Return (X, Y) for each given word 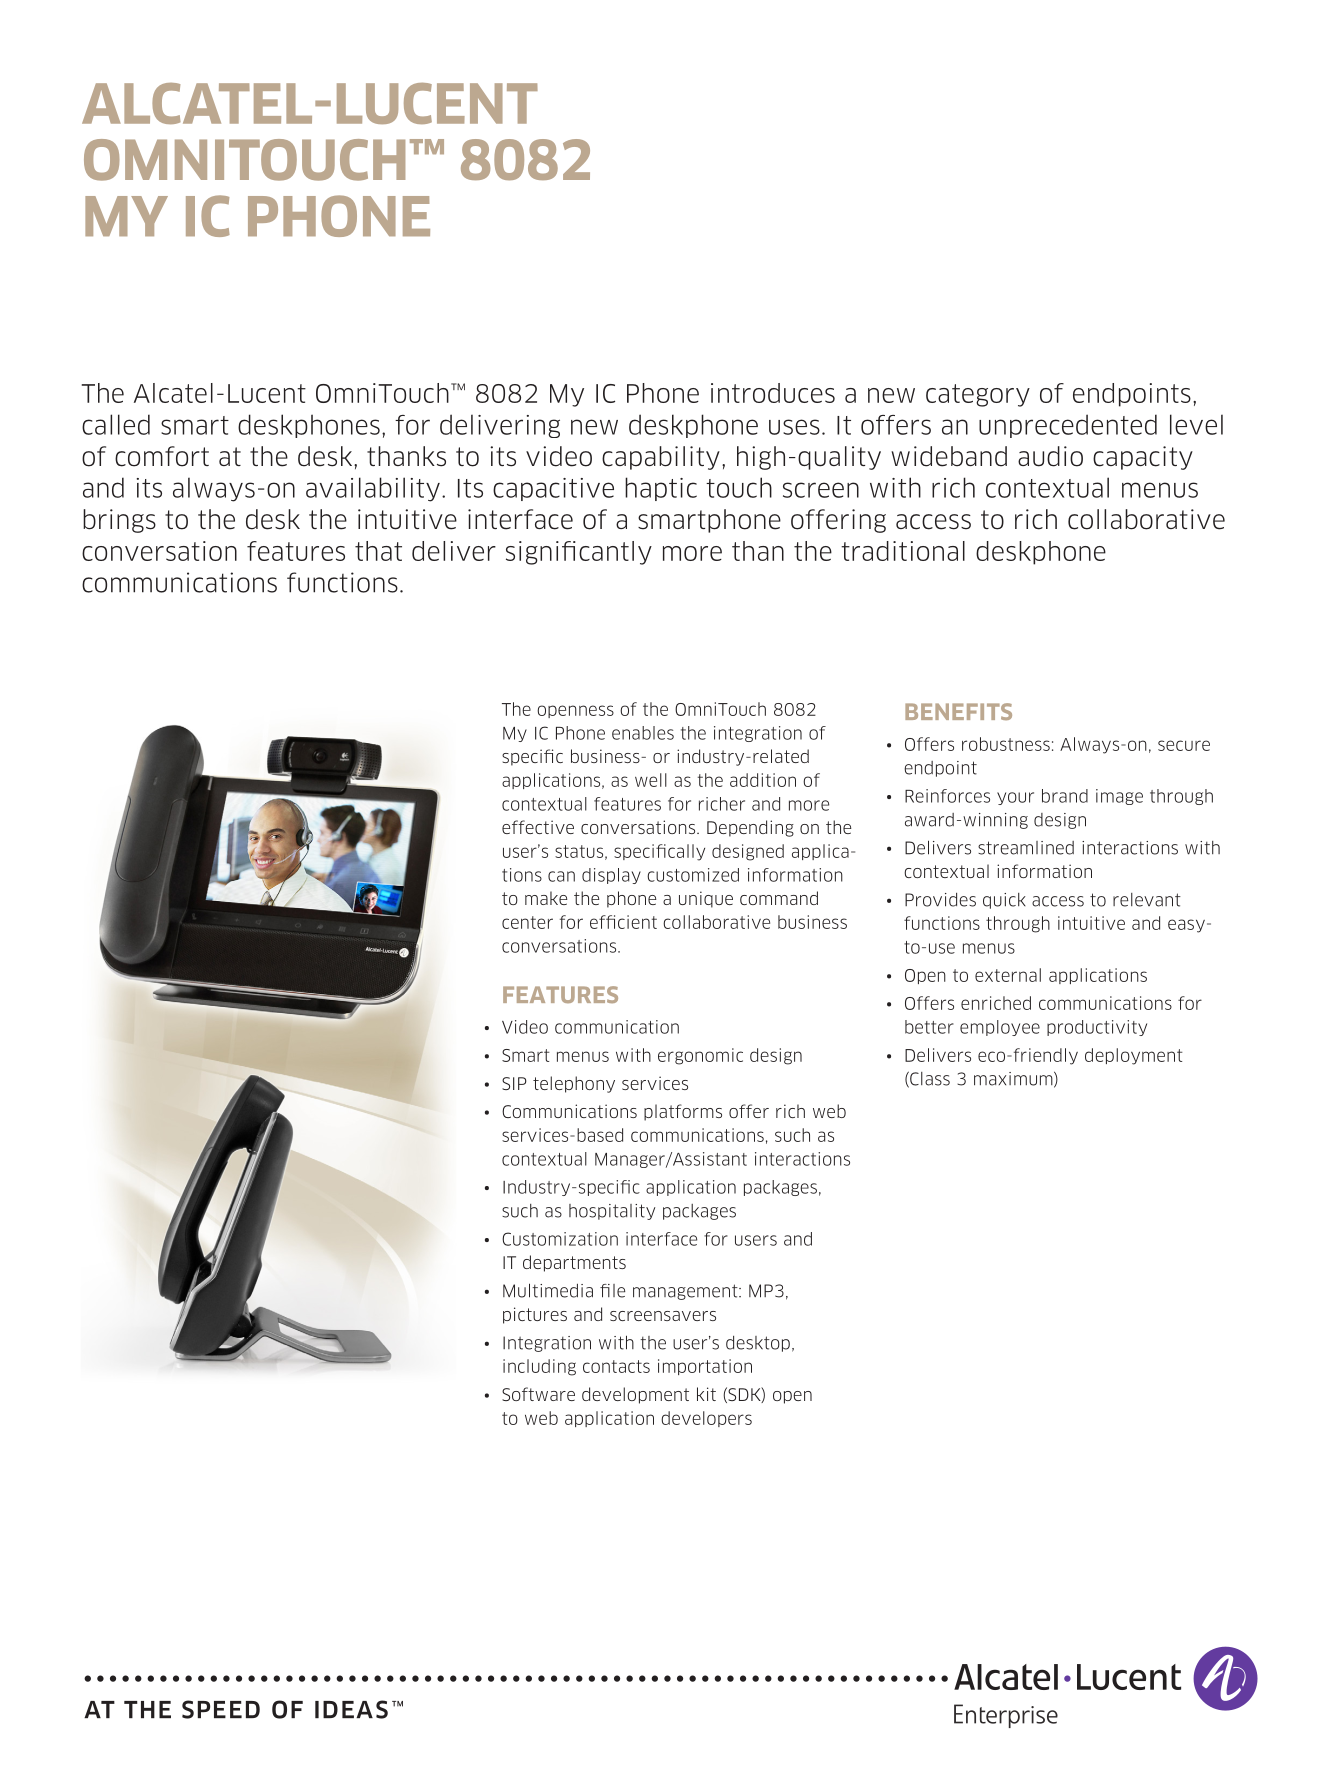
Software (538, 1394)
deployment (1134, 1056)
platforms (683, 1112)
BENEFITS (958, 711)
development (635, 1395)
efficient (623, 922)
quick (1004, 901)
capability (661, 458)
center (527, 922)
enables (643, 733)
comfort (162, 456)
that (378, 551)
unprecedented (1068, 426)
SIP (514, 1083)
